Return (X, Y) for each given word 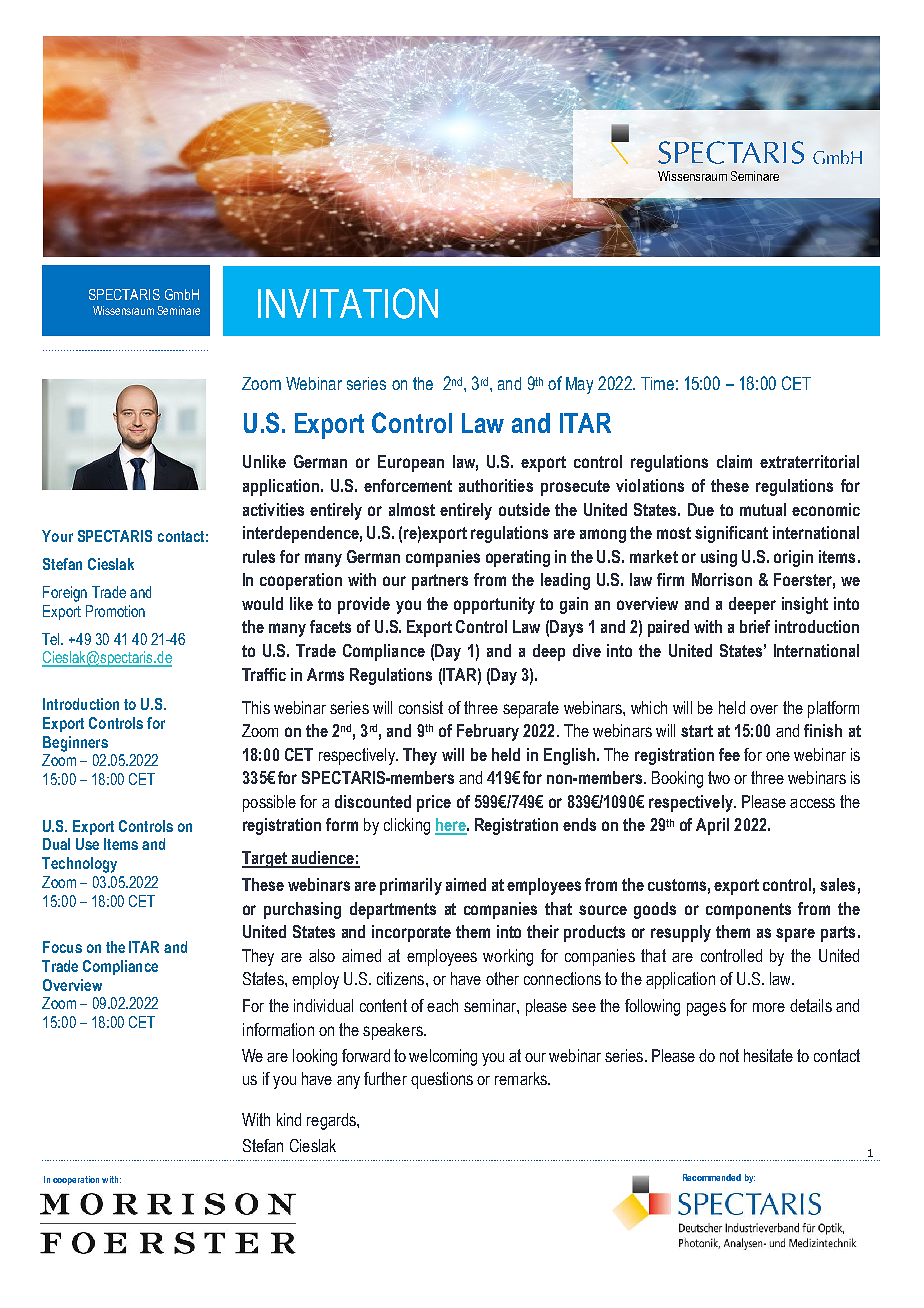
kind (289, 1119)
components (748, 911)
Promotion (115, 611)
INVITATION (348, 303)
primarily (411, 886)
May (579, 385)
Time (657, 383)
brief (755, 626)
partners (440, 582)
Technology (79, 865)
